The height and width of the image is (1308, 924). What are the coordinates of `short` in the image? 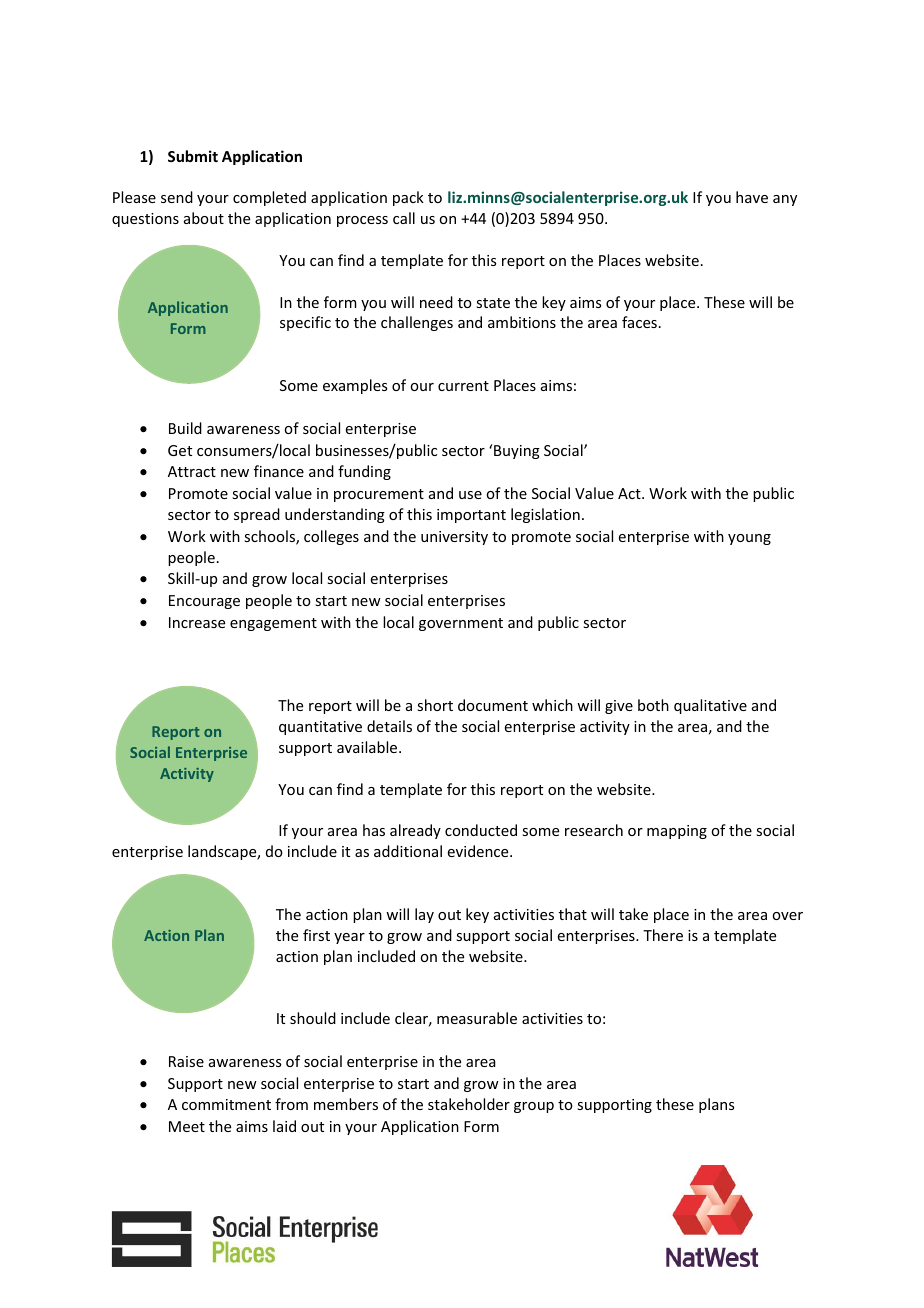 It's located at (435, 705).
